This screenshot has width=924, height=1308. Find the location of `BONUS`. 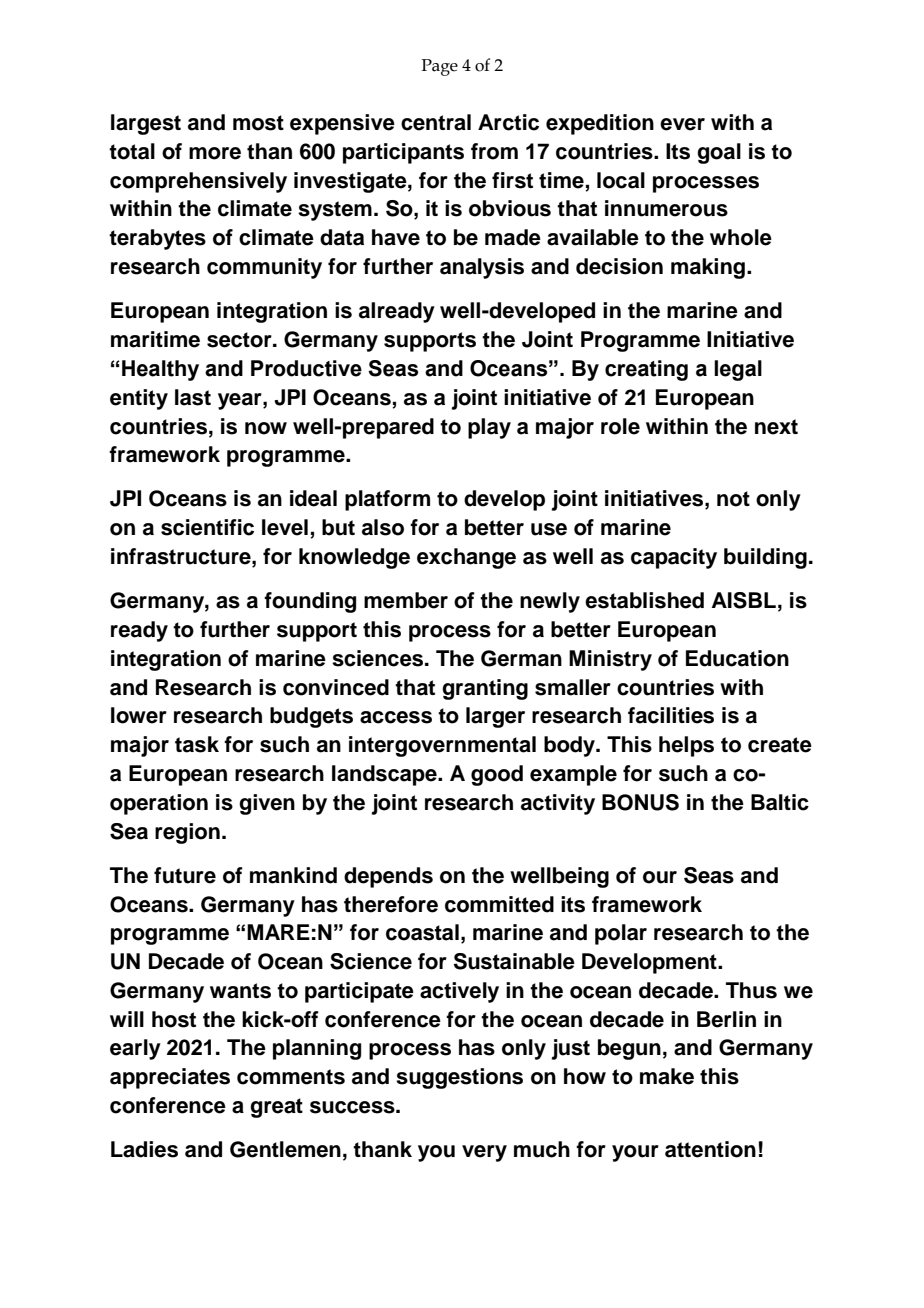

BONUS is located at coordinates (640, 802).
